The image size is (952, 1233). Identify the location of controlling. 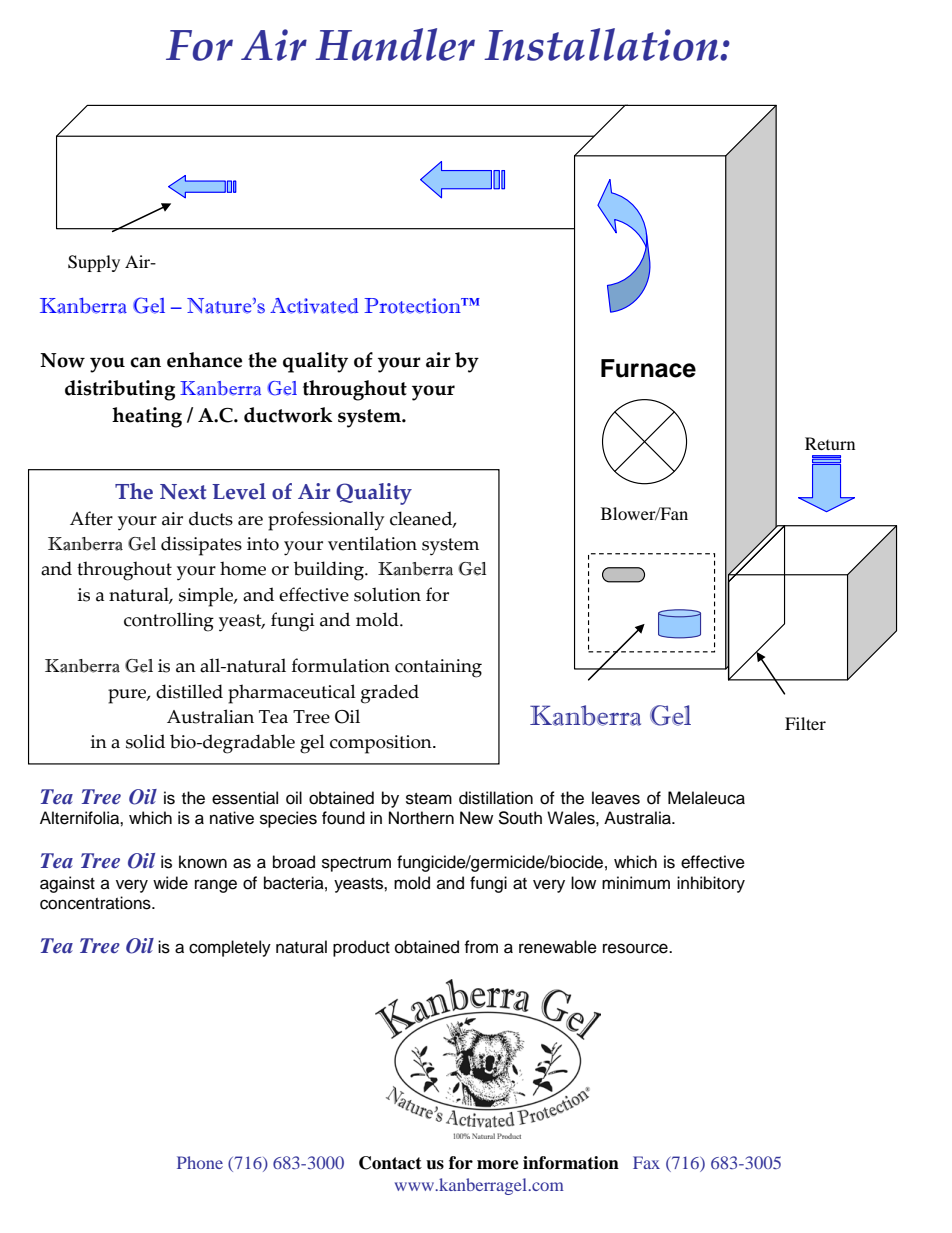
(169, 622).
